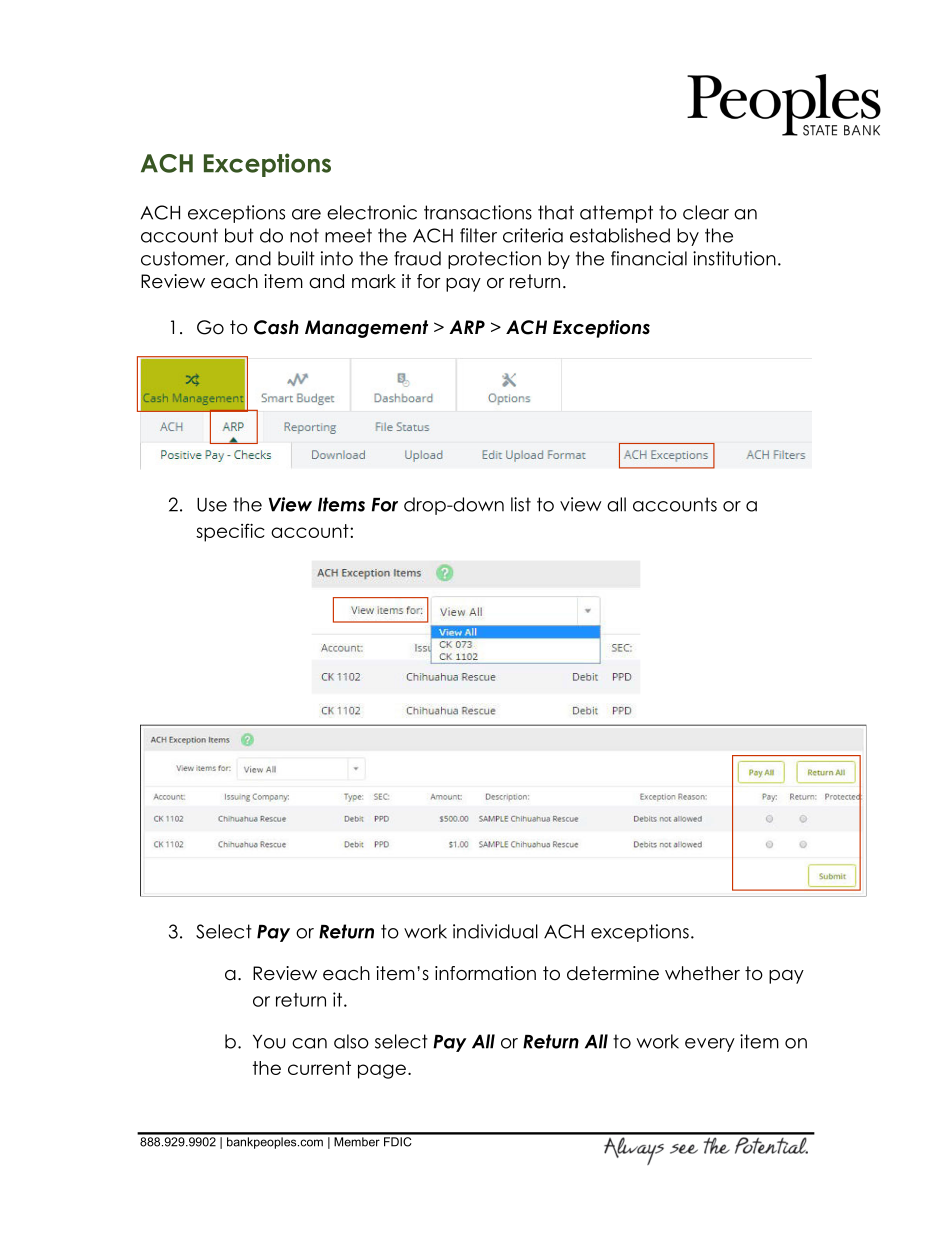 The width and height of the image is (952, 1233). Describe the element at coordinates (495, 931) in the image. I see `individual` at that location.
